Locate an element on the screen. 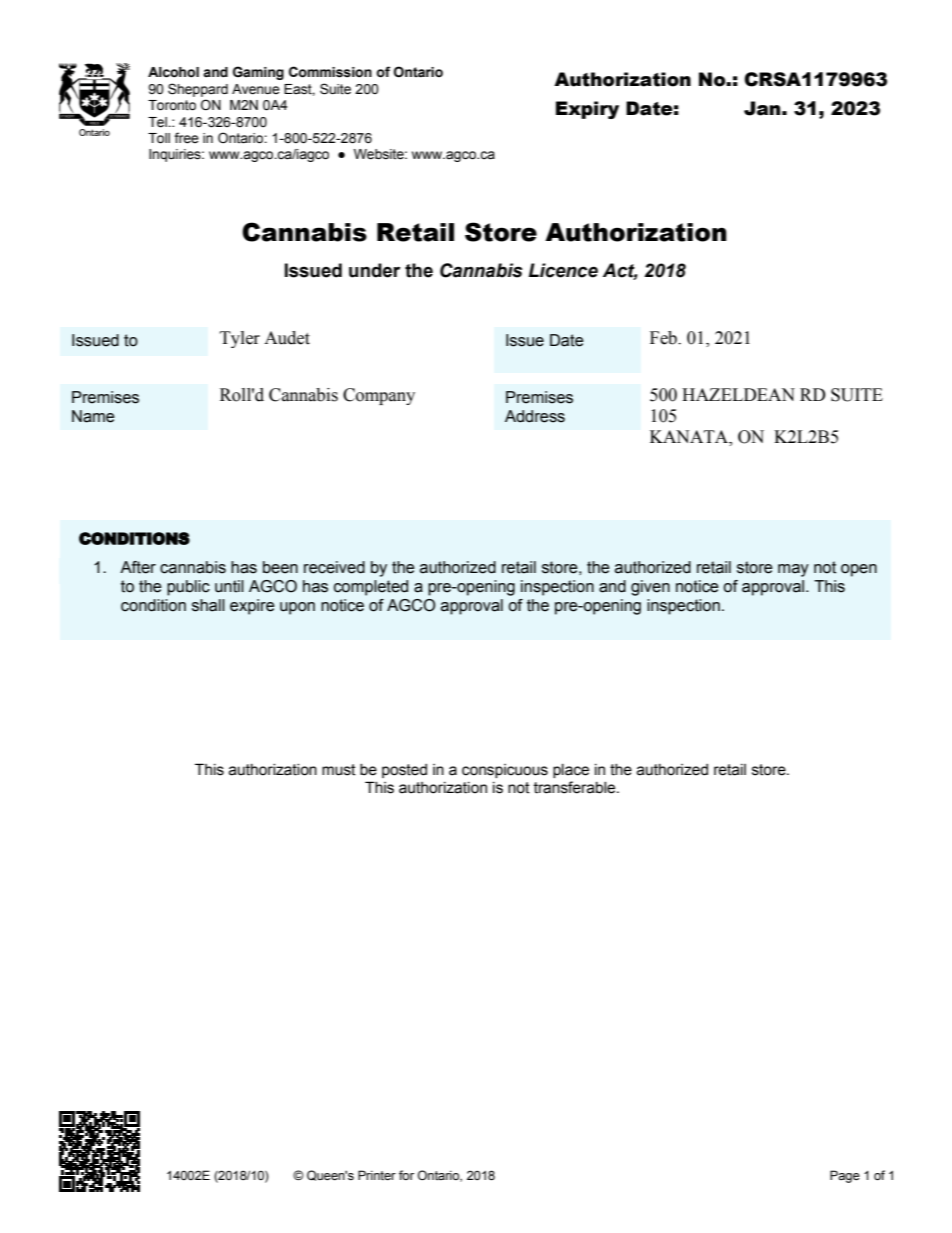 The image size is (952, 1233). completed is located at coordinates (371, 588).
